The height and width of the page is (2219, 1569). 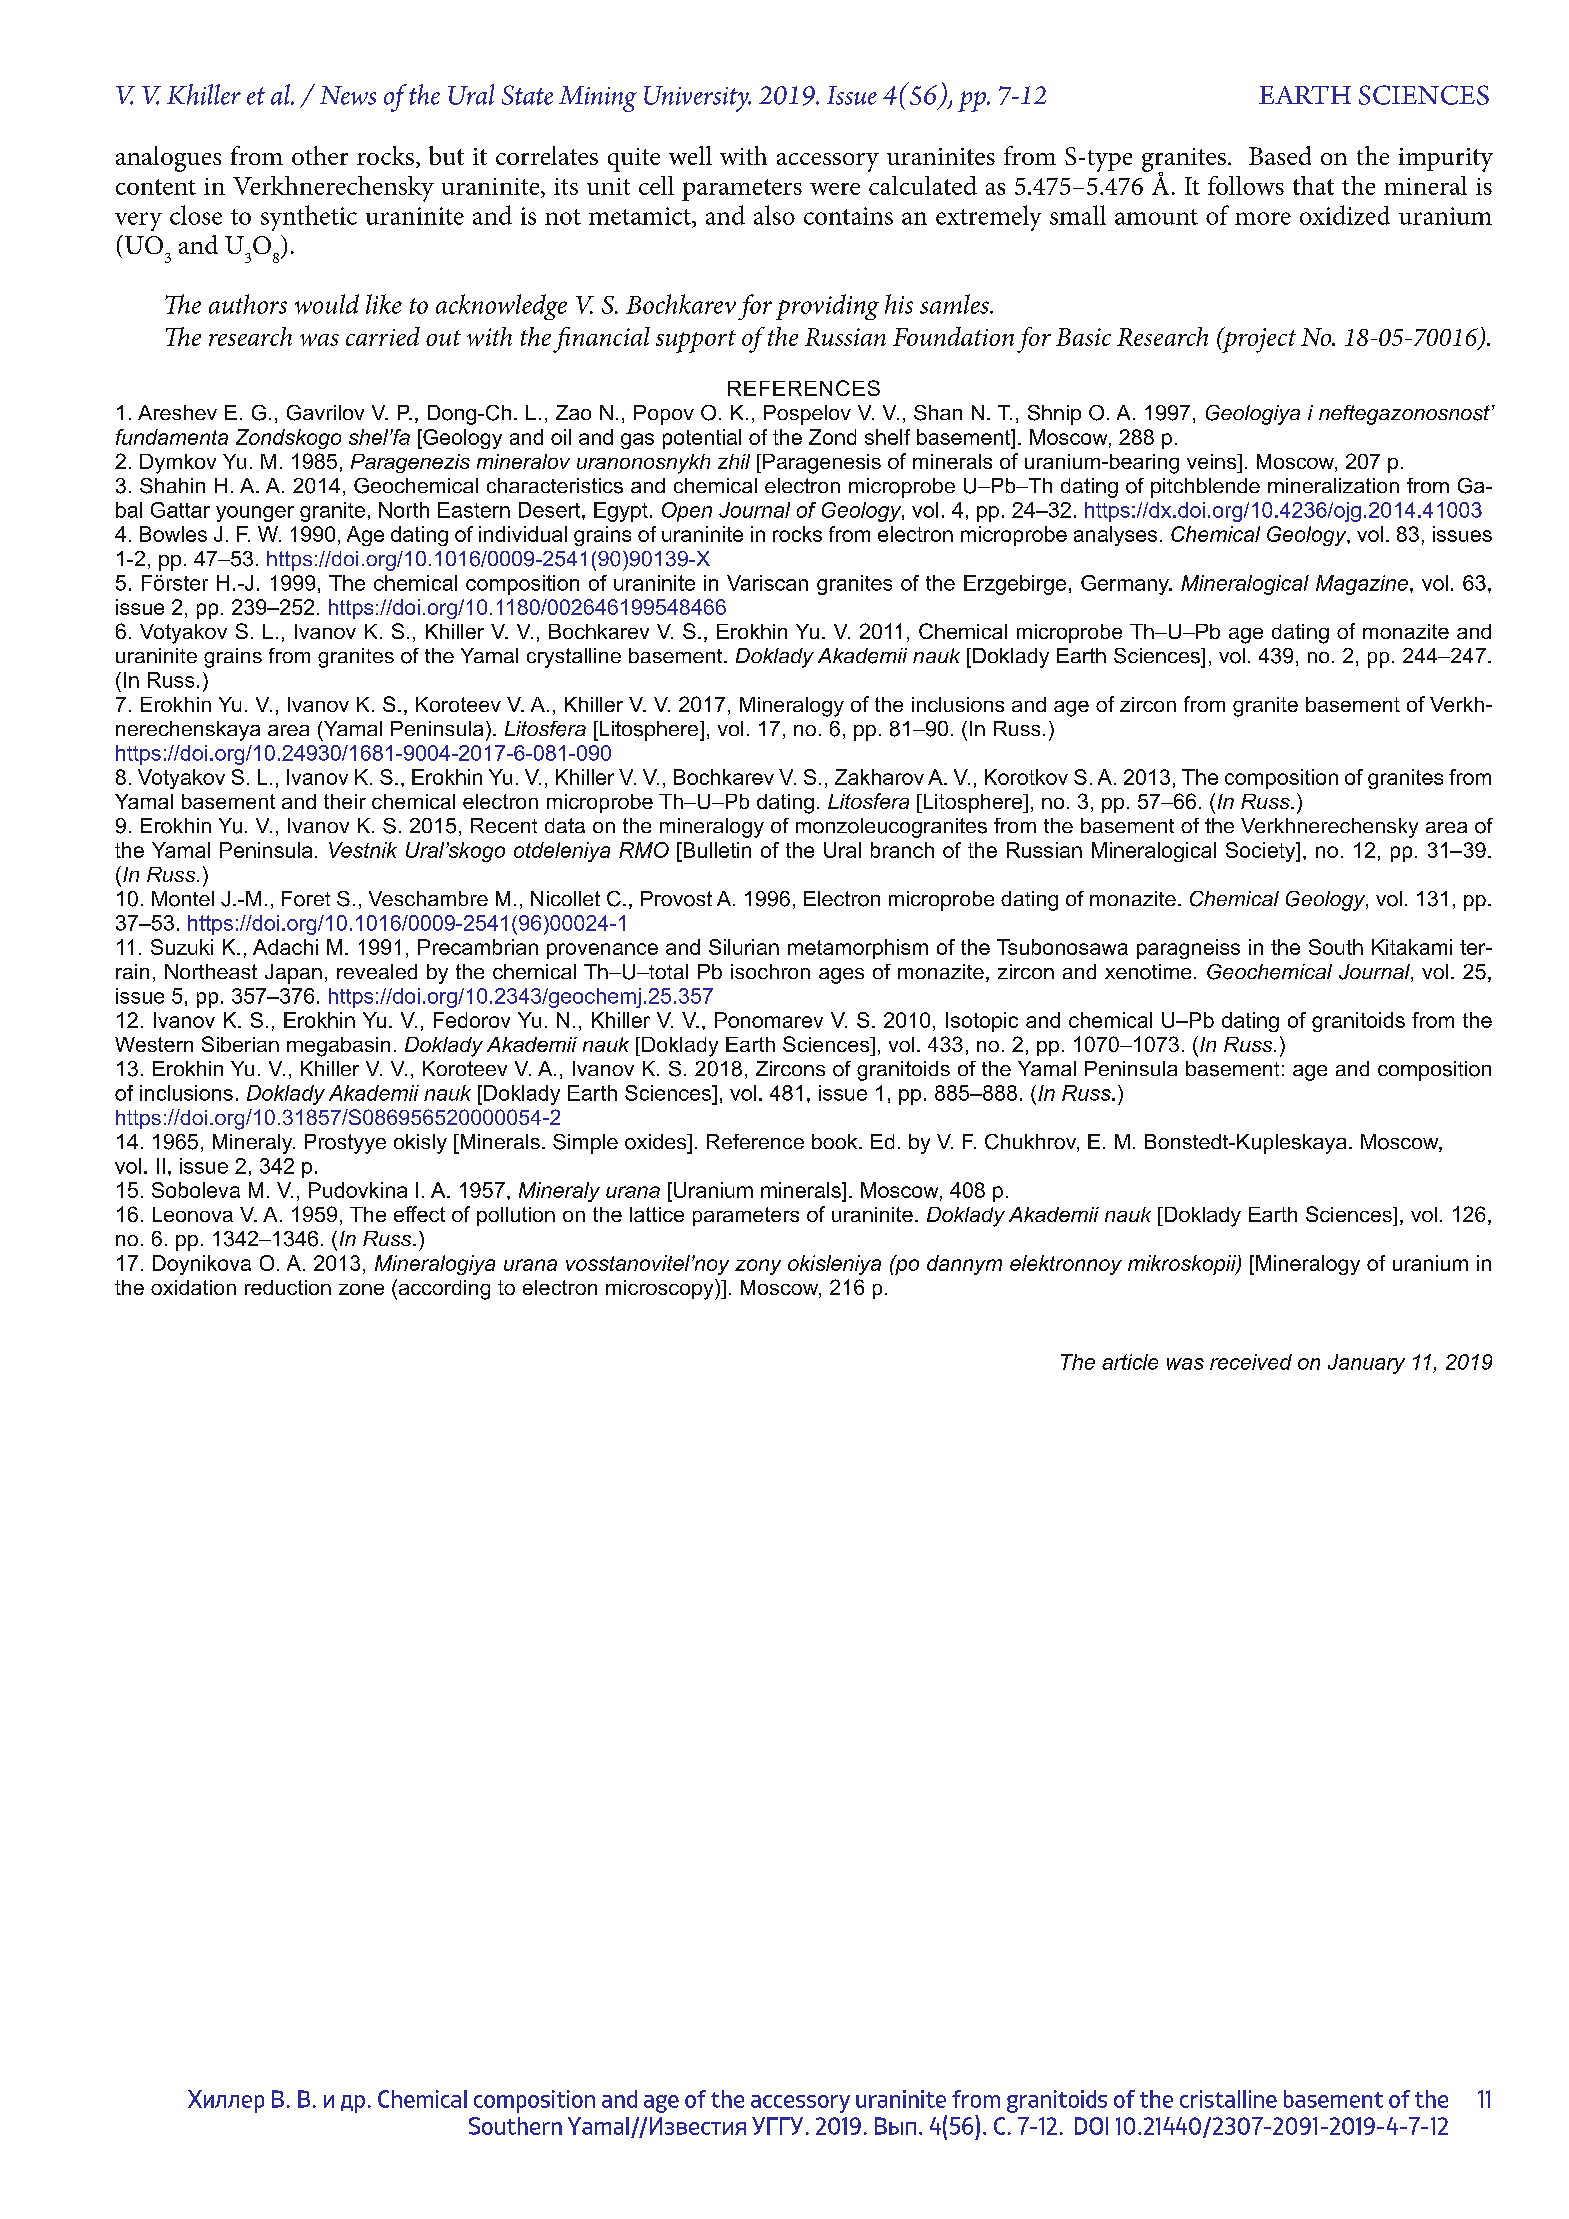 I want to click on veins, so click(x=1213, y=461).
